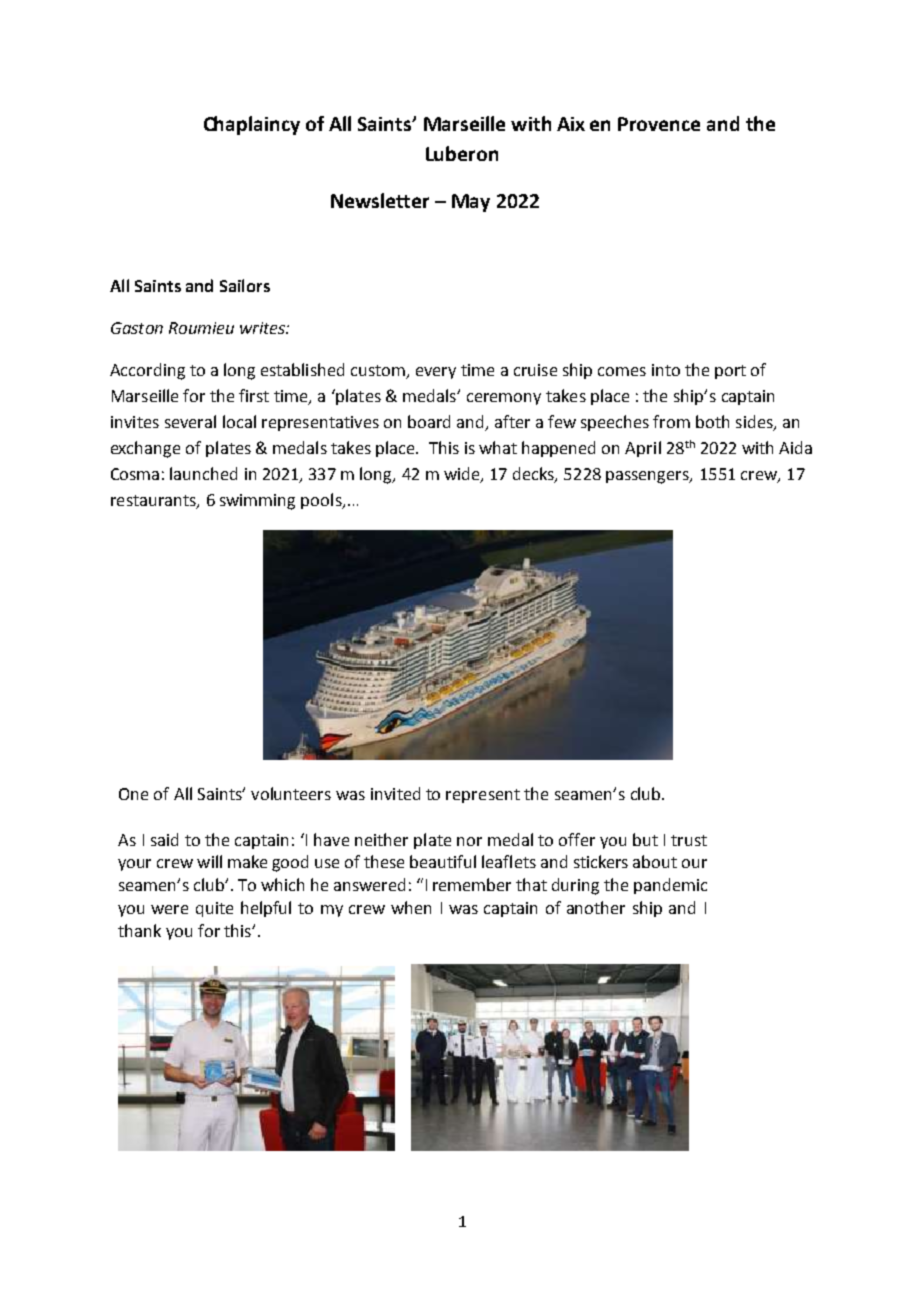 The image size is (924, 1308). What do you see at coordinates (263, 328) in the screenshot?
I see `writes` at bounding box center [263, 328].
